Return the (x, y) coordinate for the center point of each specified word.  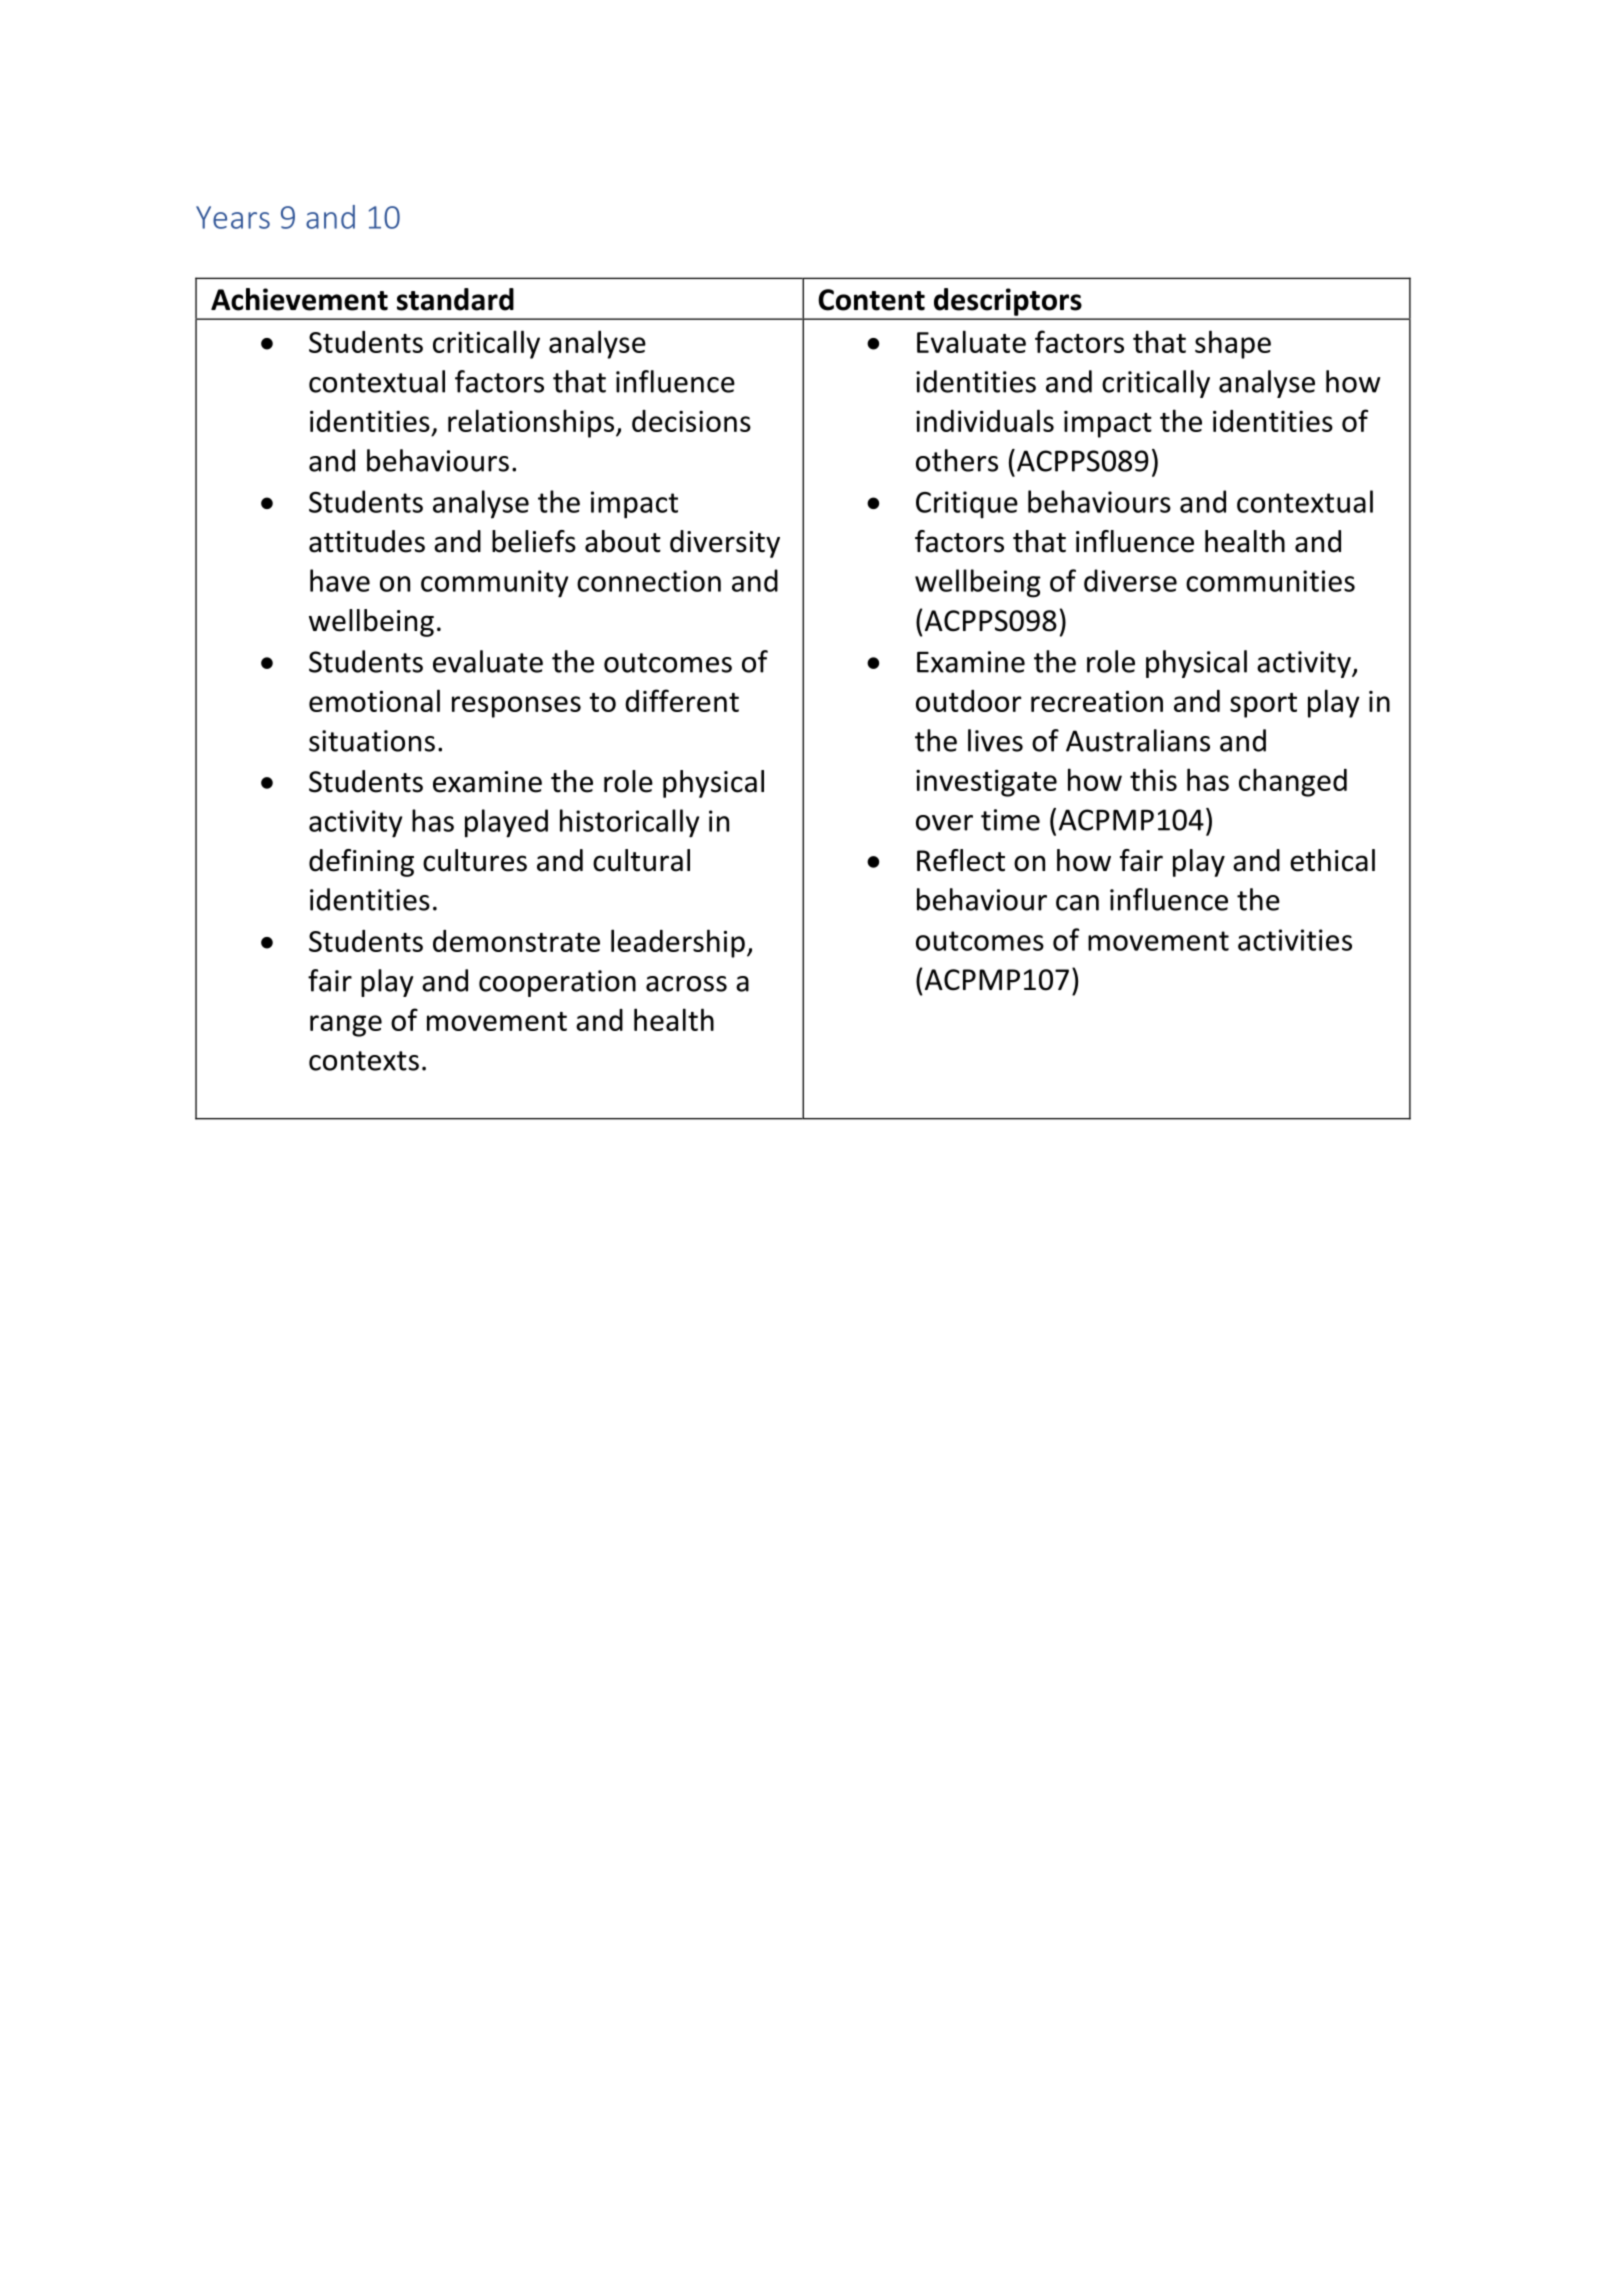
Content (871, 300)
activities (1295, 940)
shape (1233, 344)
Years (233, 217)
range (346, 1026)
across (686, 984)
